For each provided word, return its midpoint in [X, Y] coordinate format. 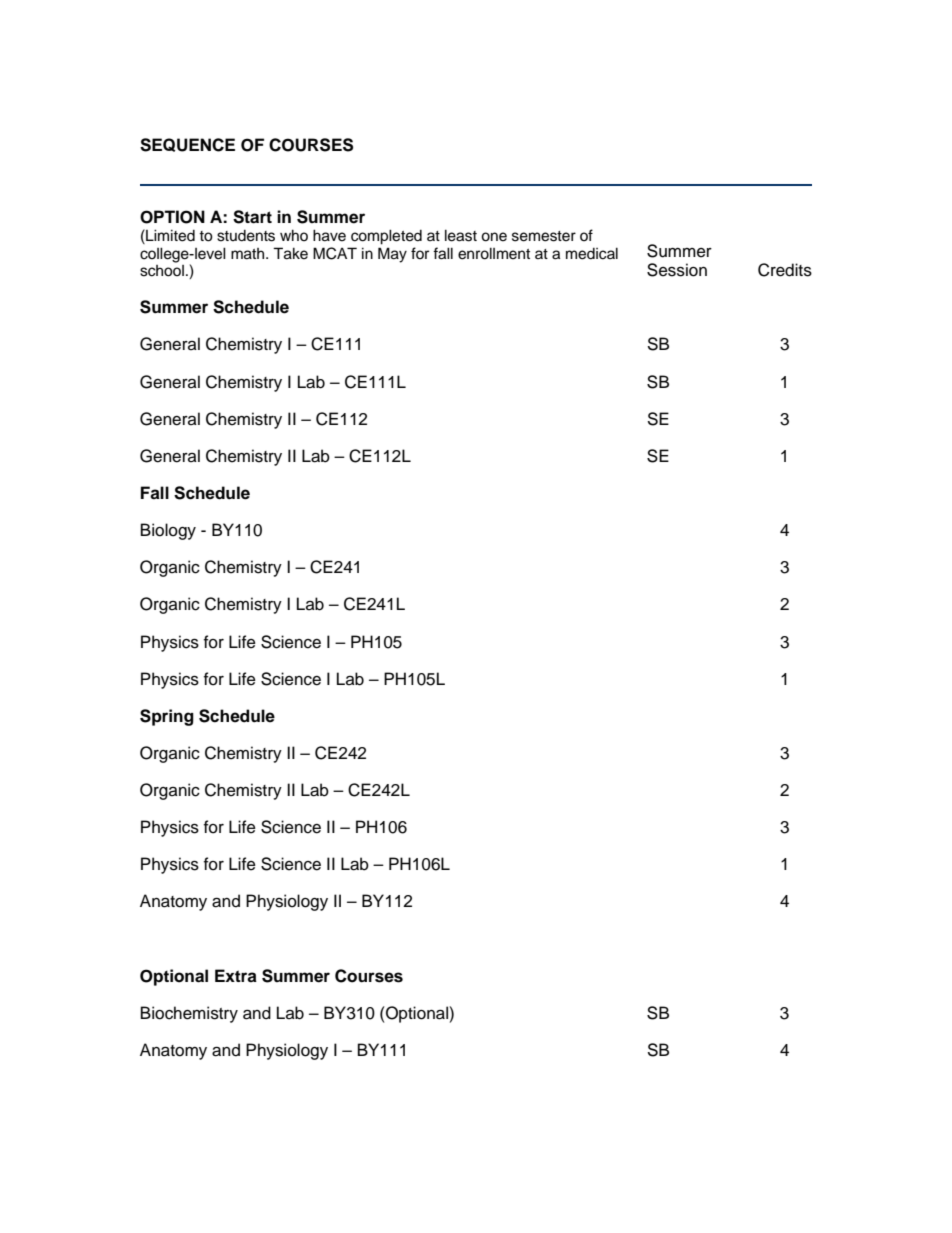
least [461, 235]
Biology [168, 531]
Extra [236, 975]
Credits [785, 270]
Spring [167, 717]
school [162, 271]
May [392, 255]
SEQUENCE [187, 145]
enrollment [494, 253]
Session [677, 270]
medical [592, 253]
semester [544, 236]
